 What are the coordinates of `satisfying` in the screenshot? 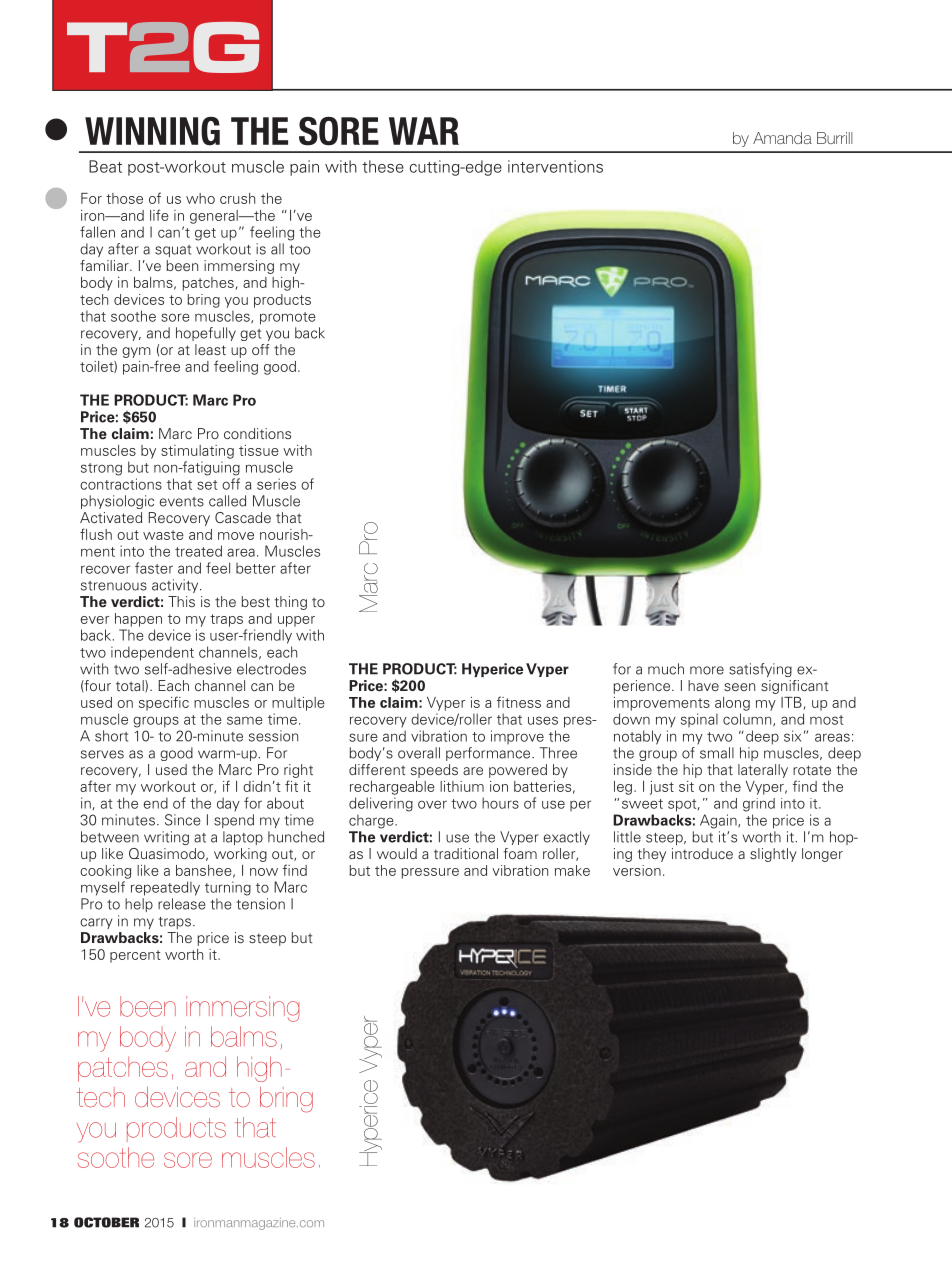 It's located at (760, 670).
